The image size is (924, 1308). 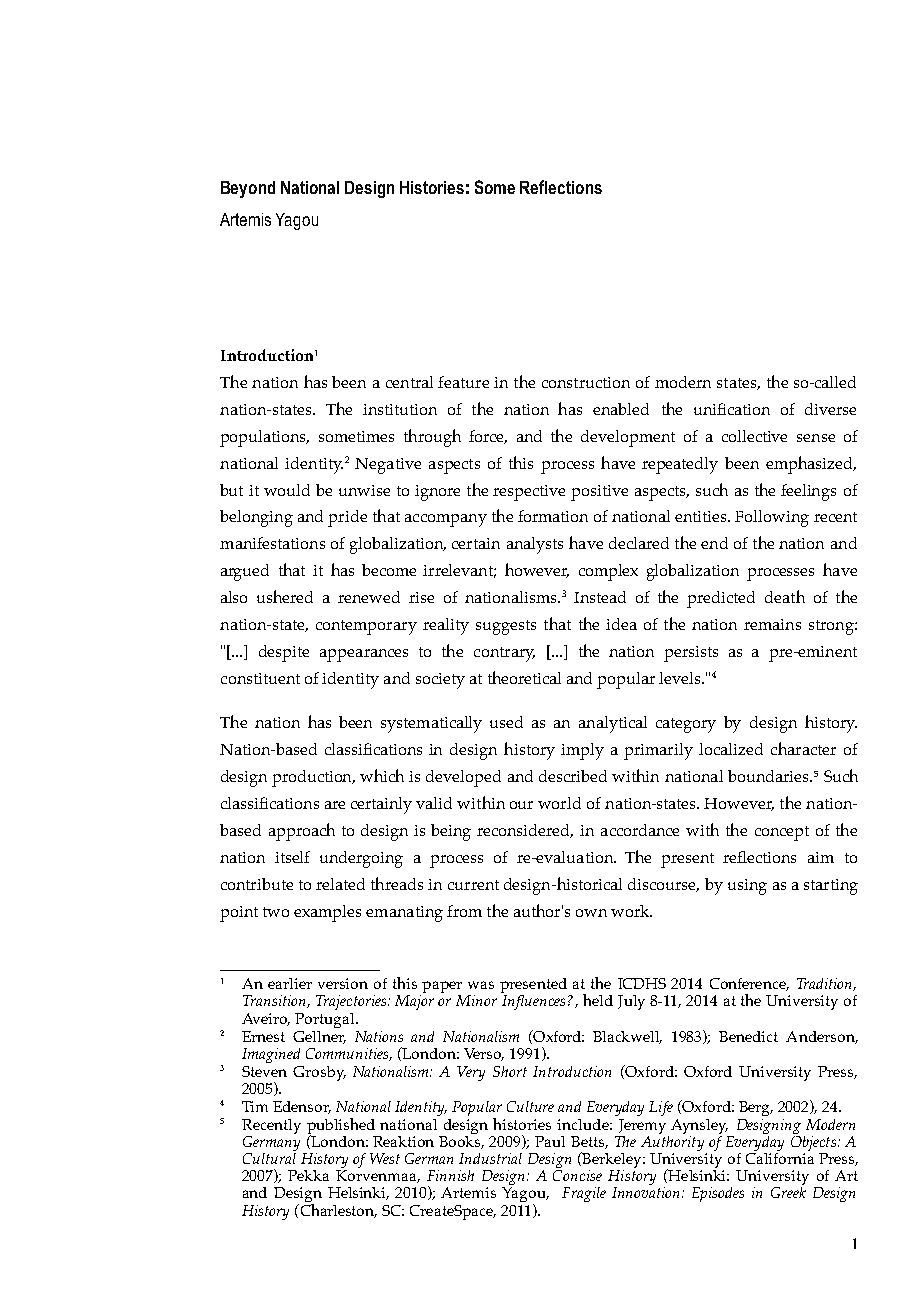 I want to click on respective, so click(x=529, y=493).
